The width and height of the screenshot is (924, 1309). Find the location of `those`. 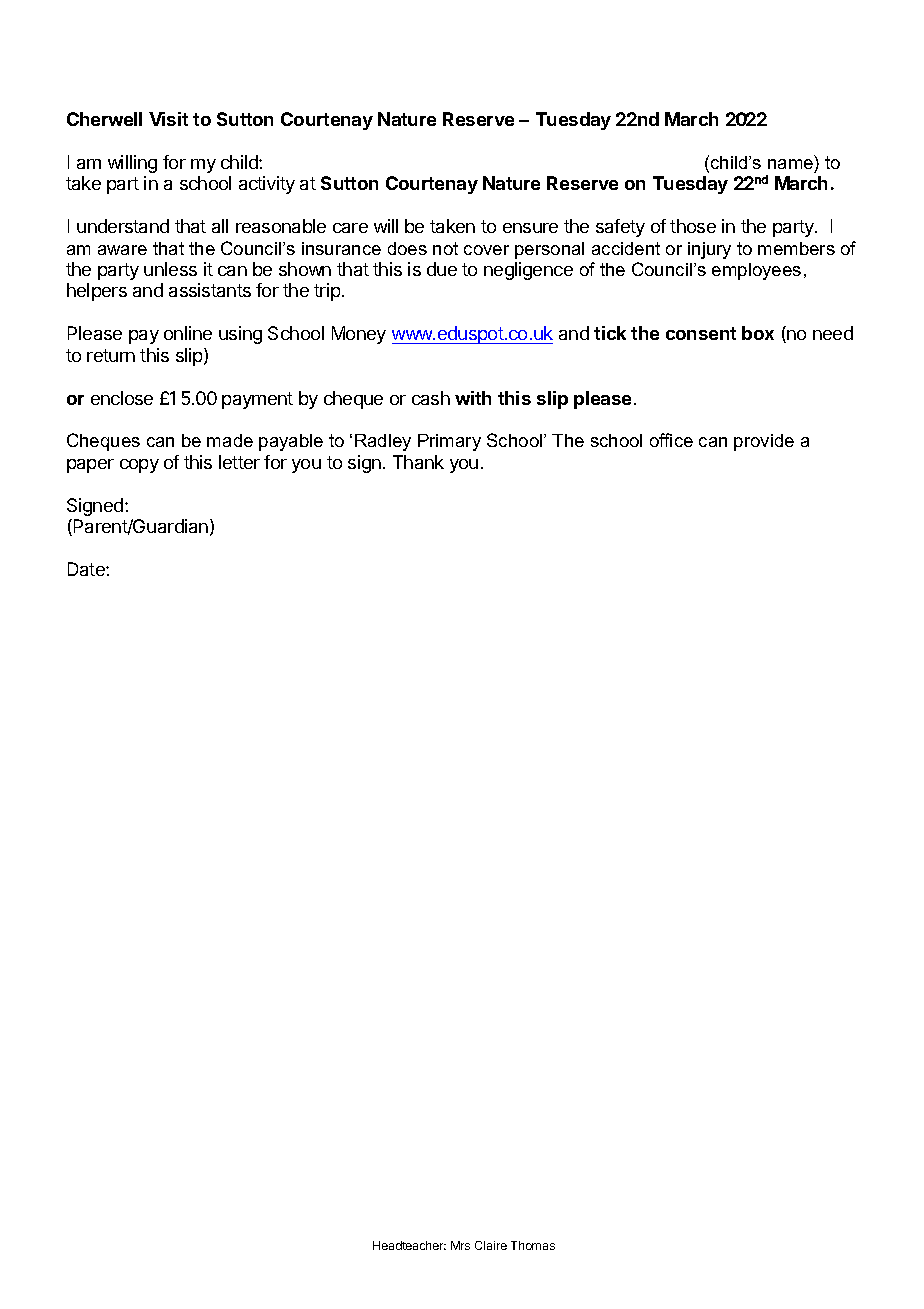

those is located at coordinates (693, 226).
